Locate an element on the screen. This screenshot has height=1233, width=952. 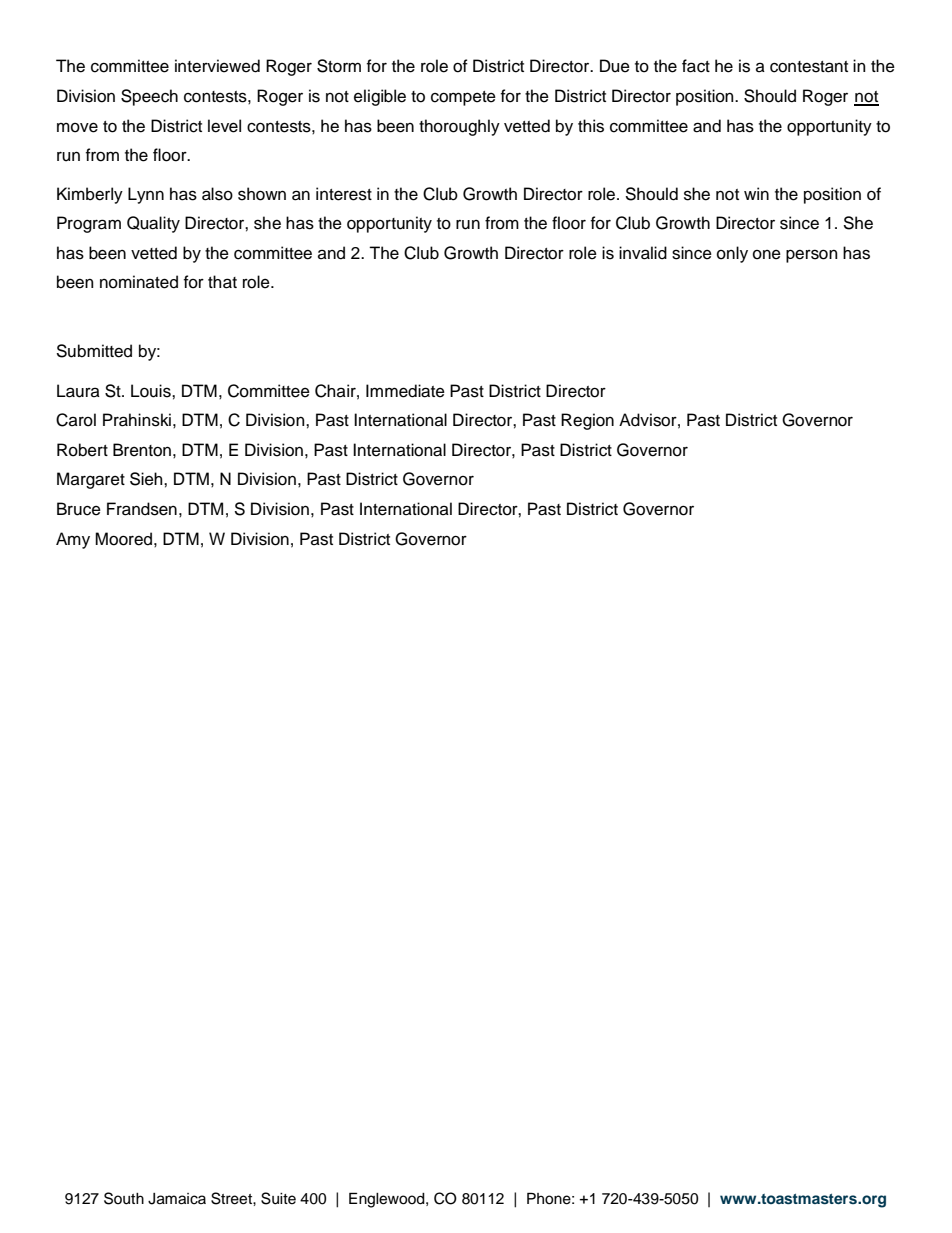
Bruce is located at coordinates (79, 509).
